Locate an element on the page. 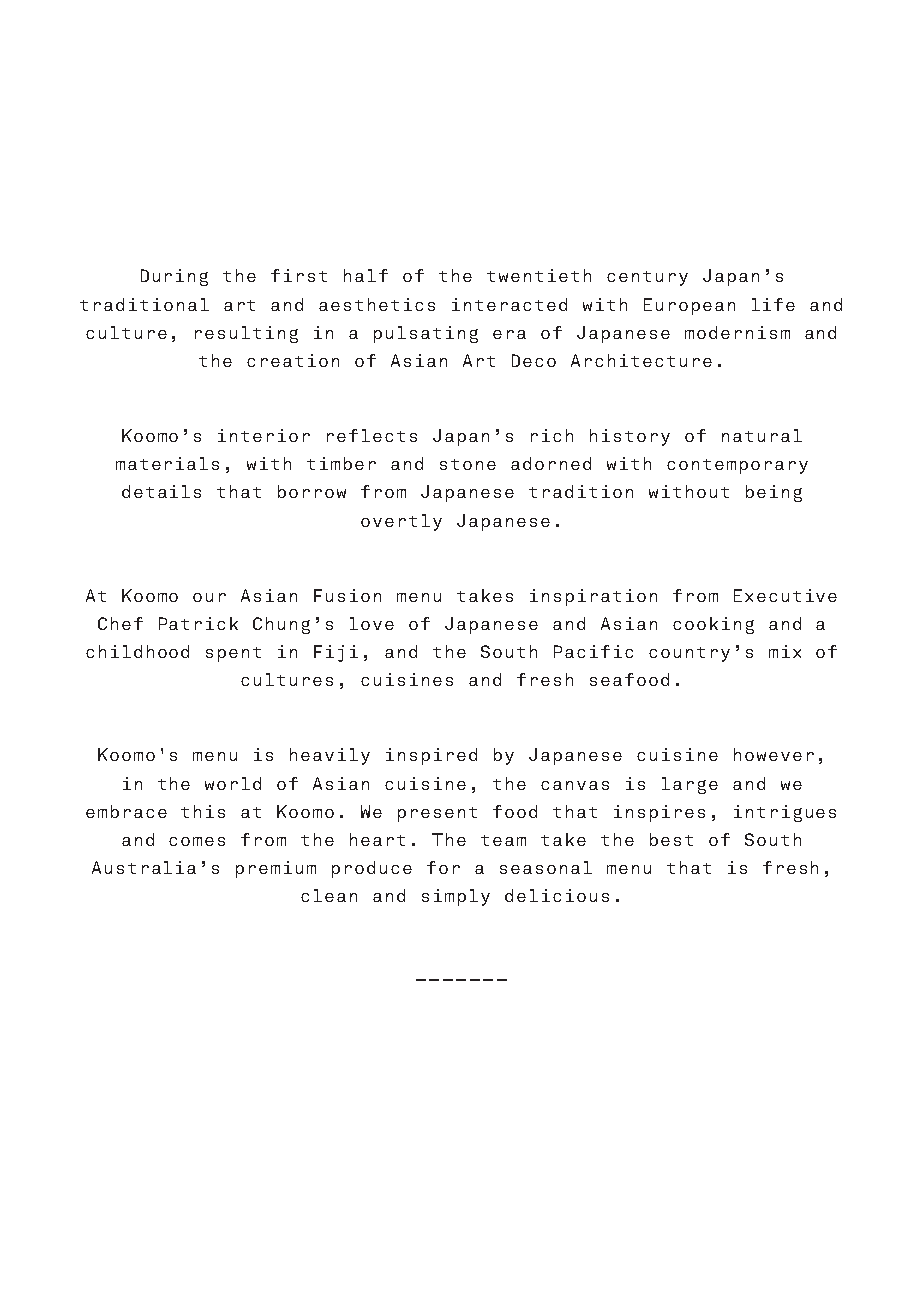 The image size is (924, 1311). European is located at coordinates (689, 306).
